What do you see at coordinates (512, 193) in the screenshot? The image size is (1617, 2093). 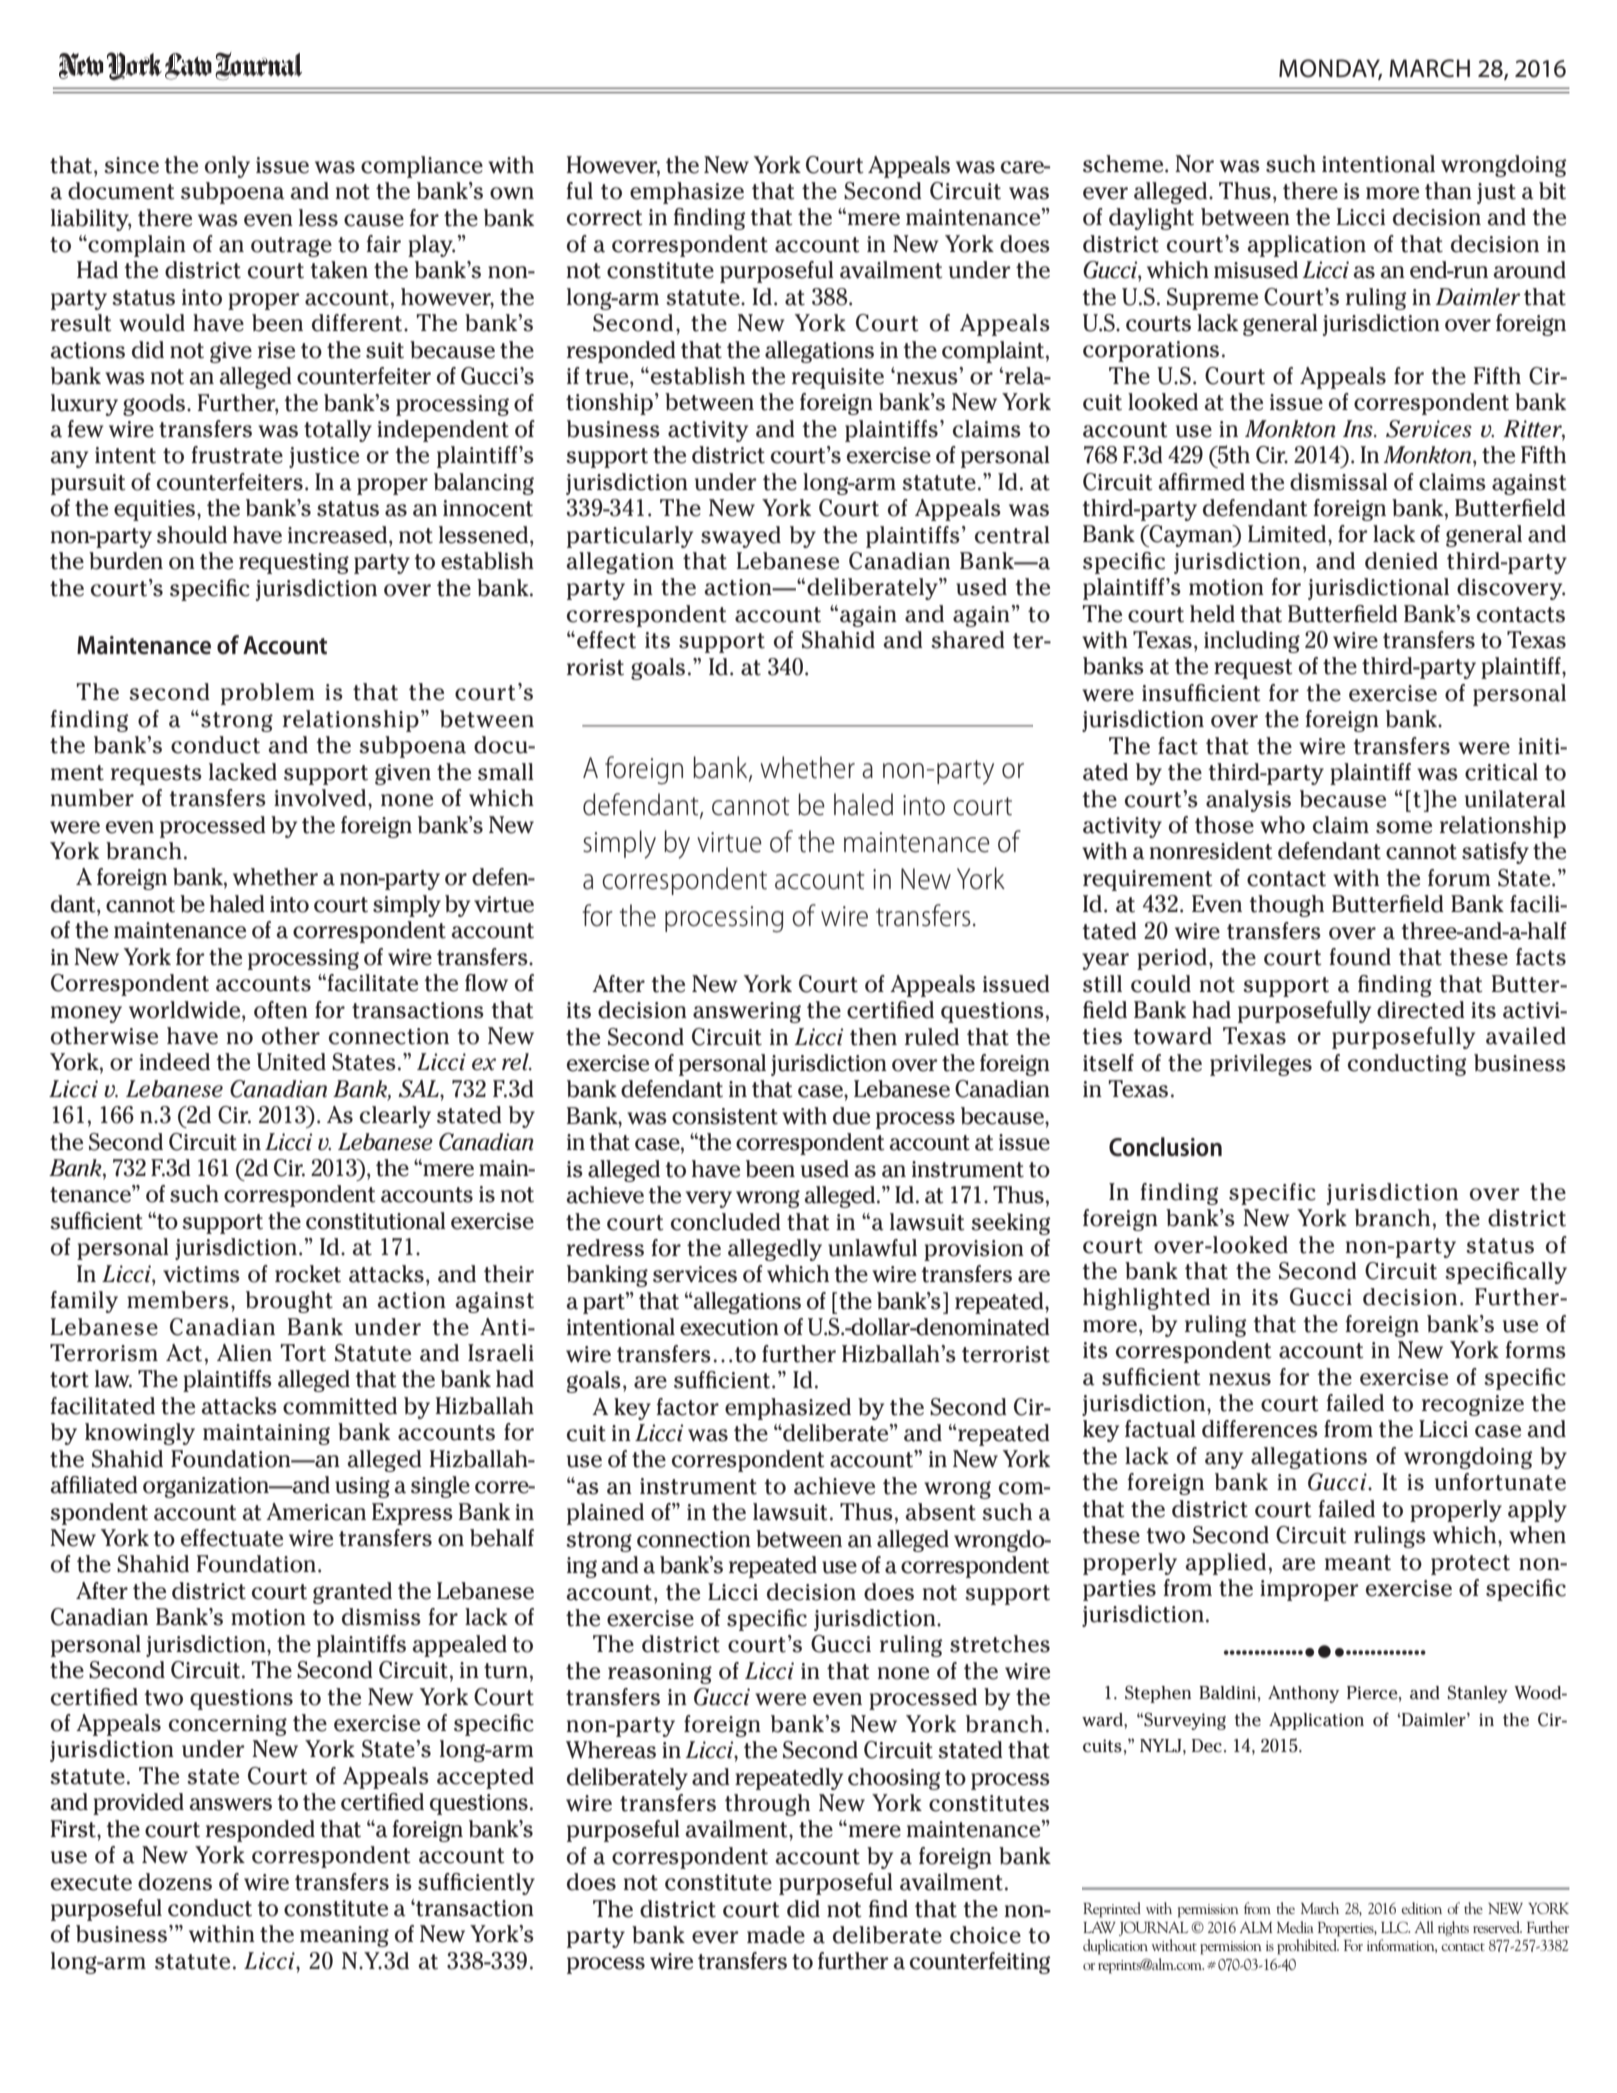 I see `own` at bounding box center [512, 193].
